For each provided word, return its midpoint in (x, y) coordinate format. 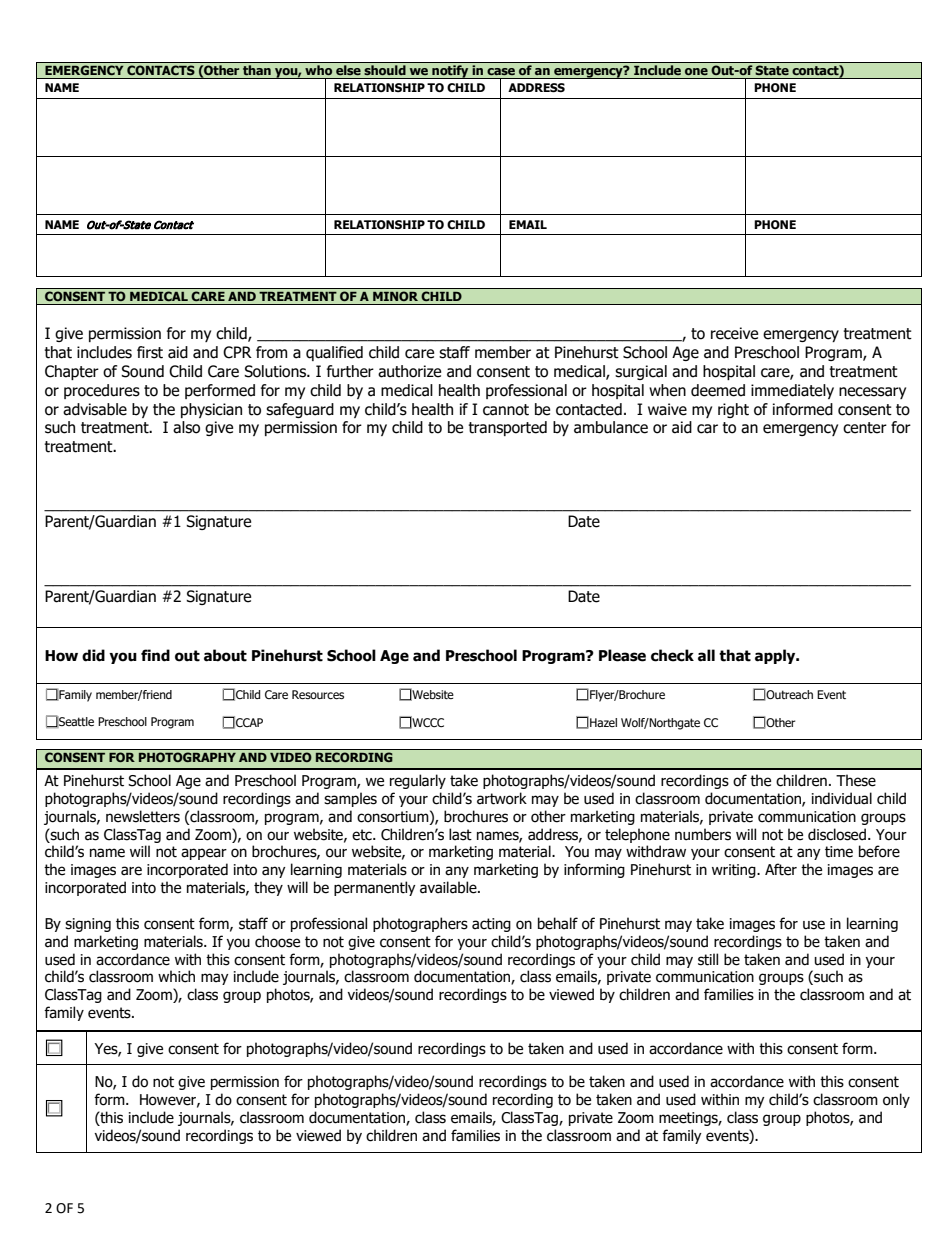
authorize (409, 371)
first (150, 352)
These (856, 780)
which (176, 976)
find (155, 655)
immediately (792, 391)
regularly (418, 781)
